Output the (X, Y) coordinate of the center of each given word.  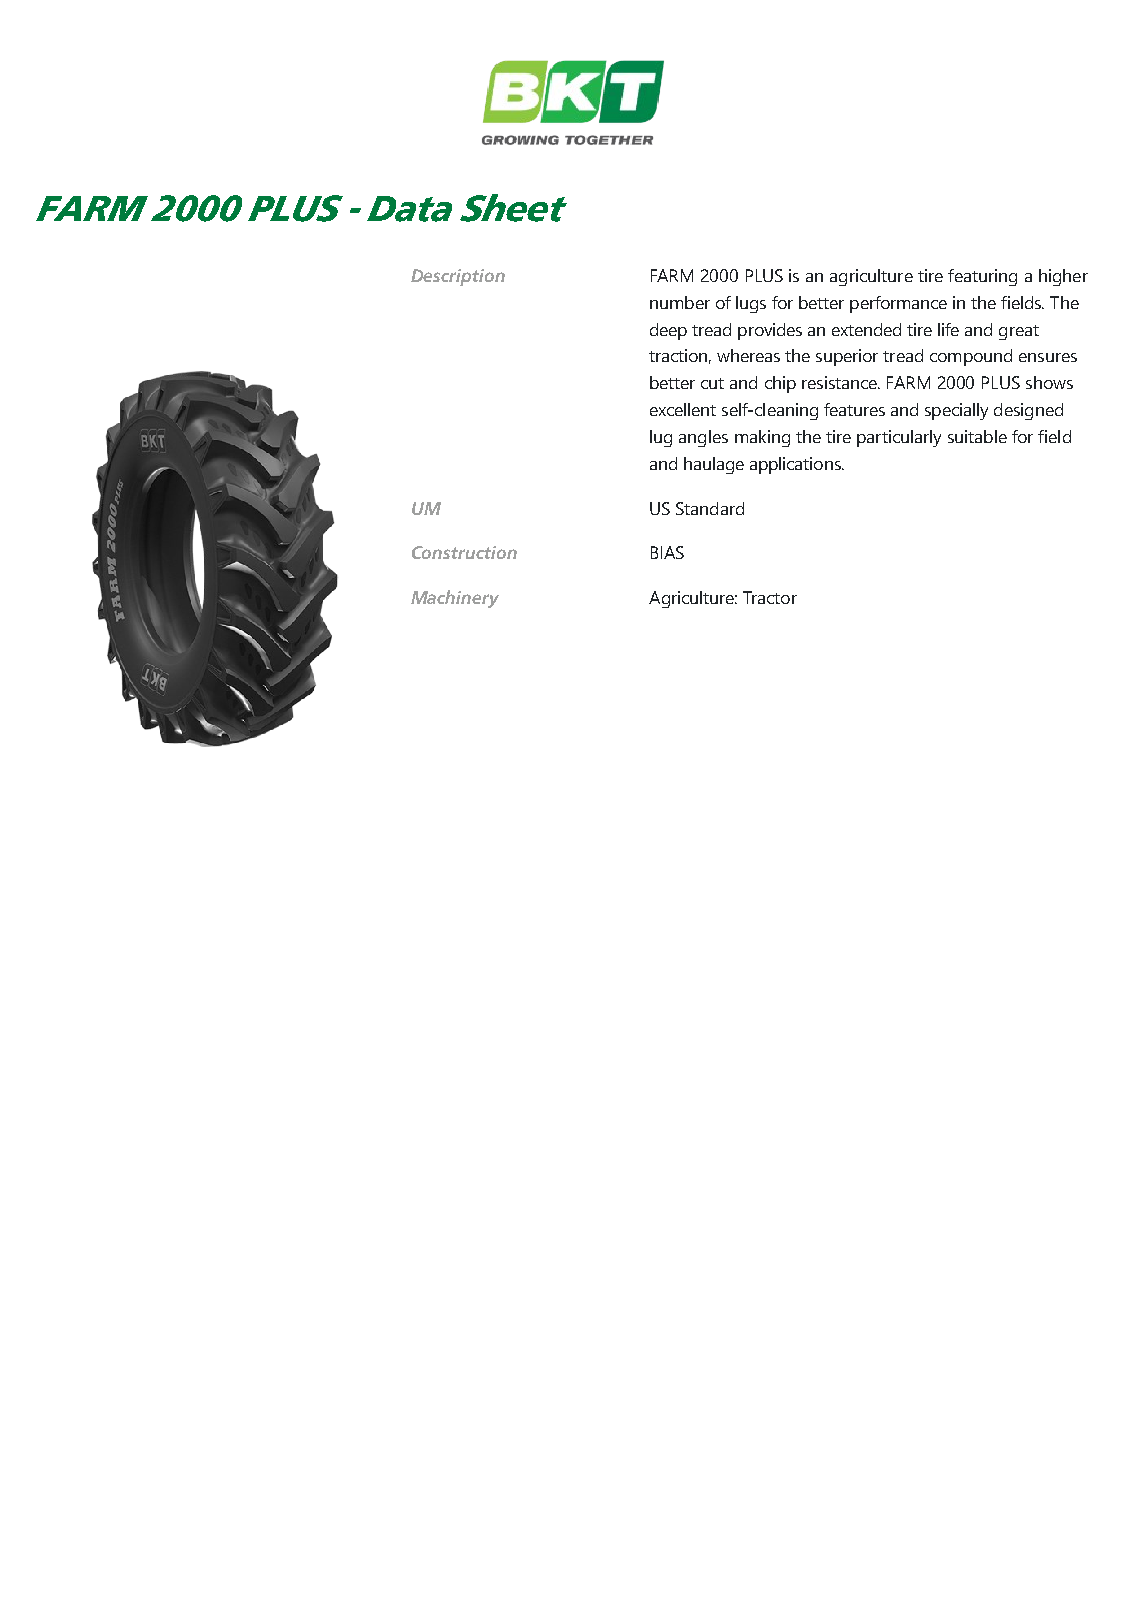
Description (458, 277)
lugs (751, 304)
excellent (683, 409)
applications (796, 465)
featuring (982, 277)
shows (1049, 382)
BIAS (667, 552)
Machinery (455, 599)
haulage (714, 465)
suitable (977, 436)
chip (780, 384)
